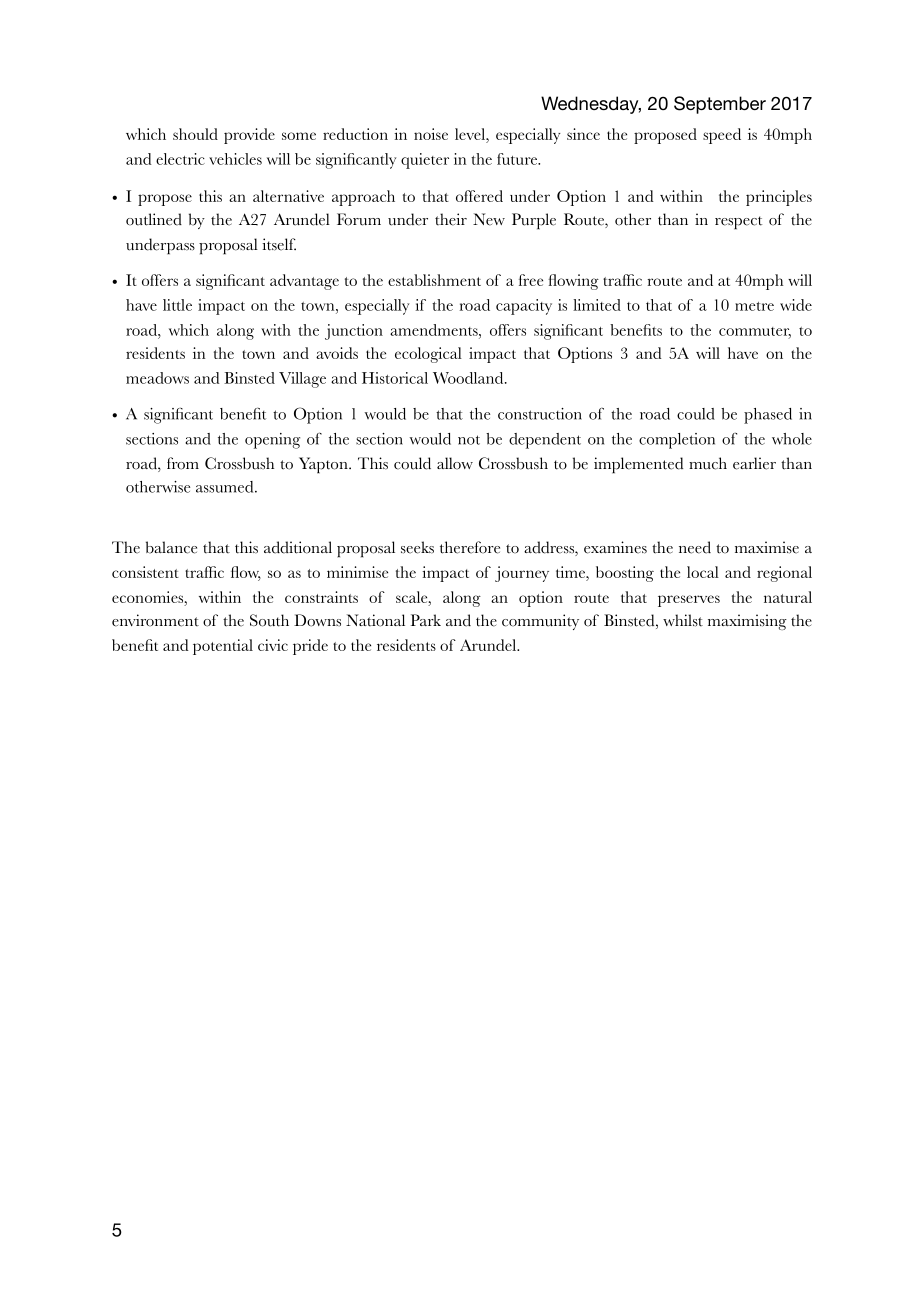  What do you see at coordinates (722, 136) in the screenshot?
I see `speed` at bounding box center [722, 136].
